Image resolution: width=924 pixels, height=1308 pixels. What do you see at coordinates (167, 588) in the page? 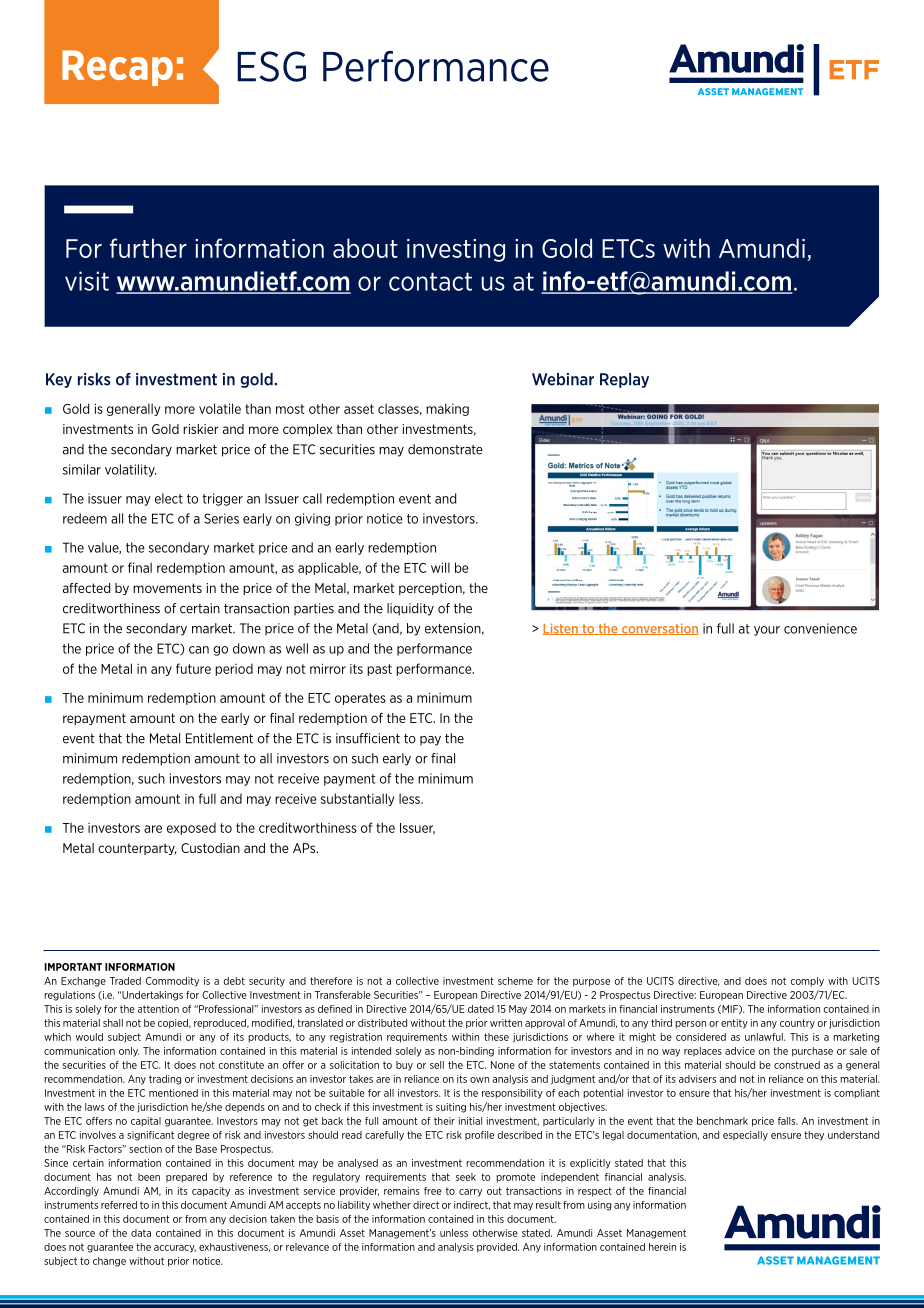
I see `movements` at bounding box center [167, 588].
